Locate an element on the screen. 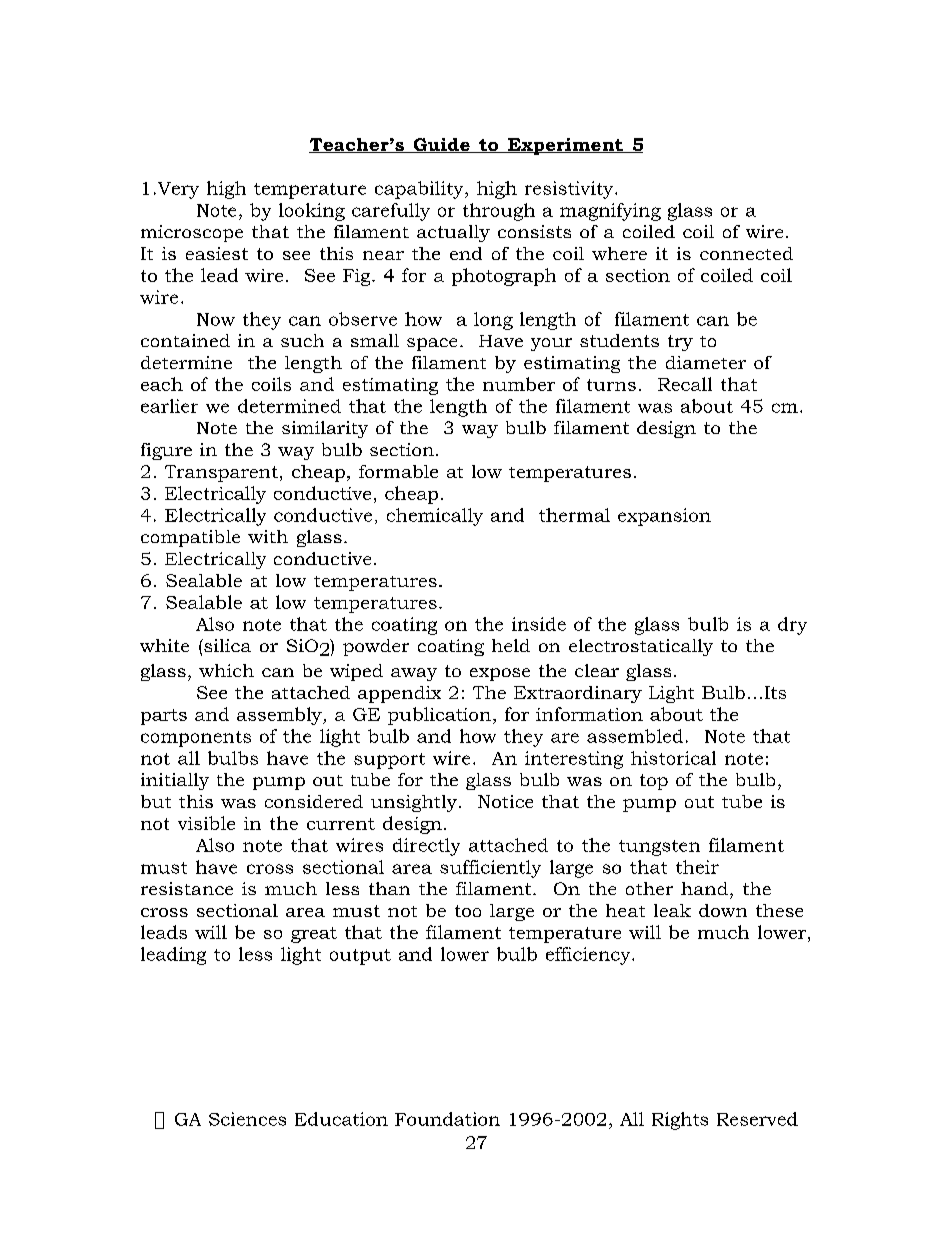 The image size is (952, 1233). chemically is located at coordinates (435, 517).
